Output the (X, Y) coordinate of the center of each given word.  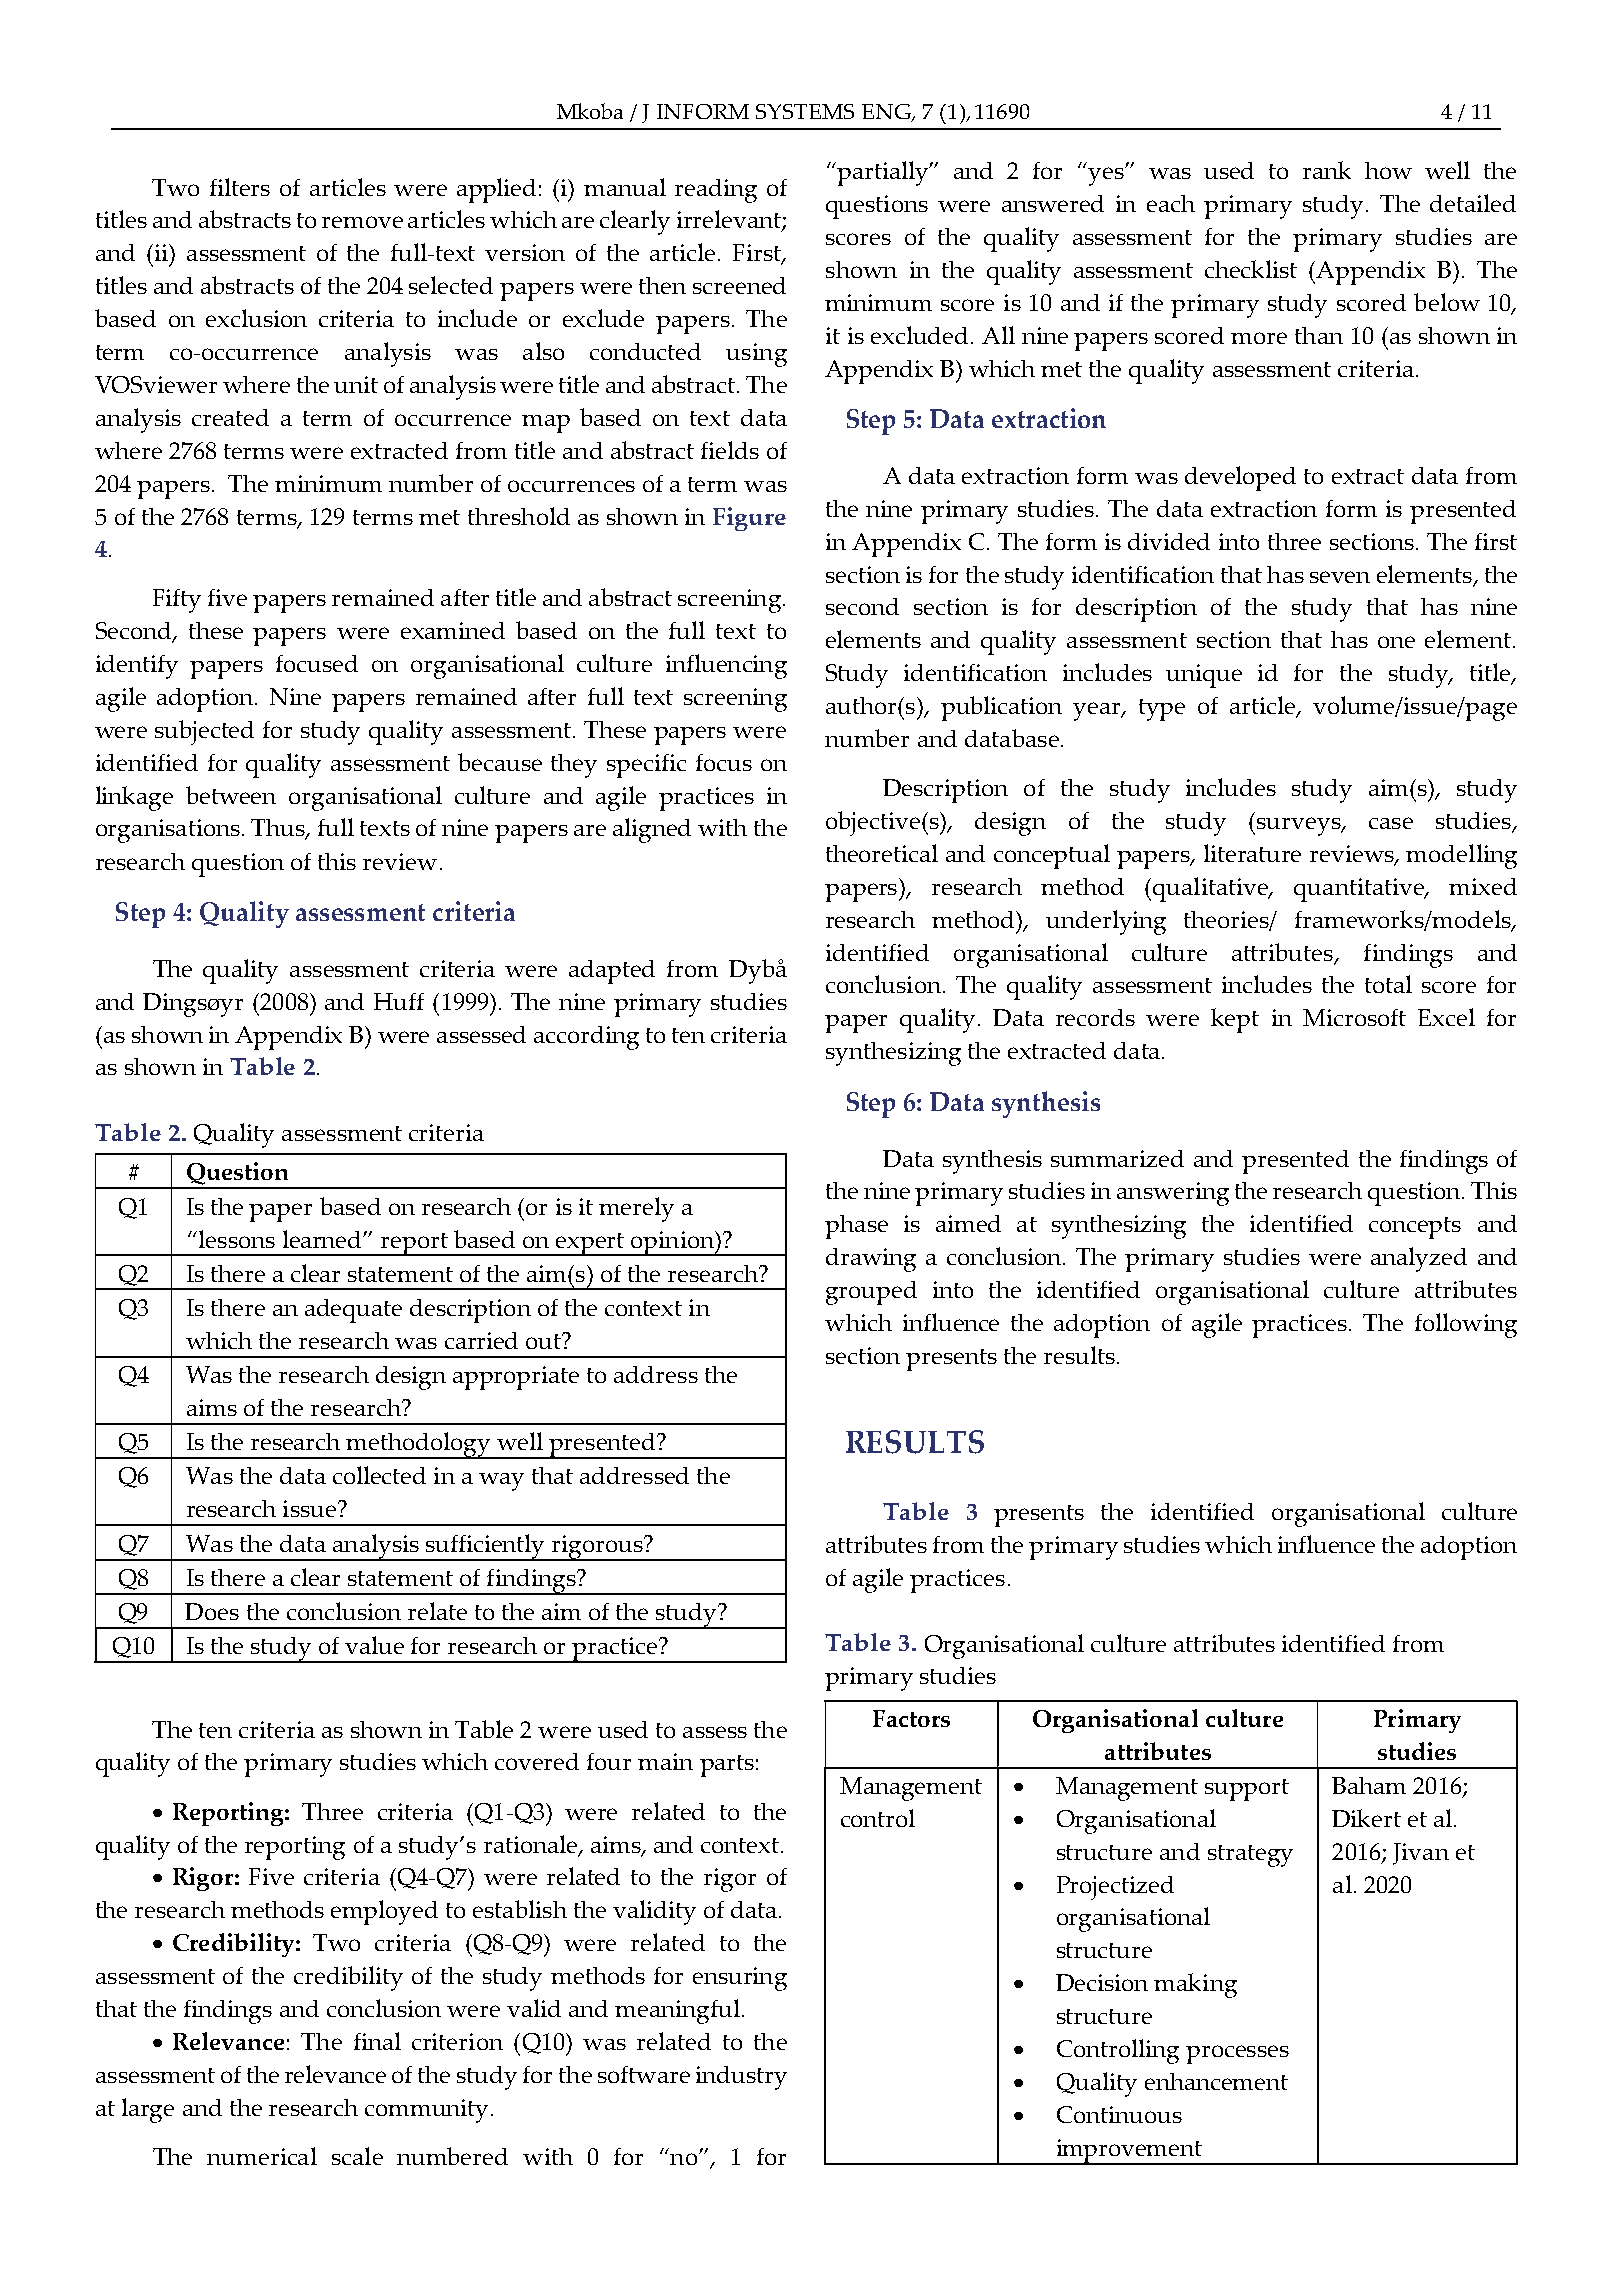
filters (240, 187)
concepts (1415, 1228)
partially (884, 173)
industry (741, 2078)
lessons (235, 1239)
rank (1327, 170)
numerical (262, 2156)
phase (856, 1227)
